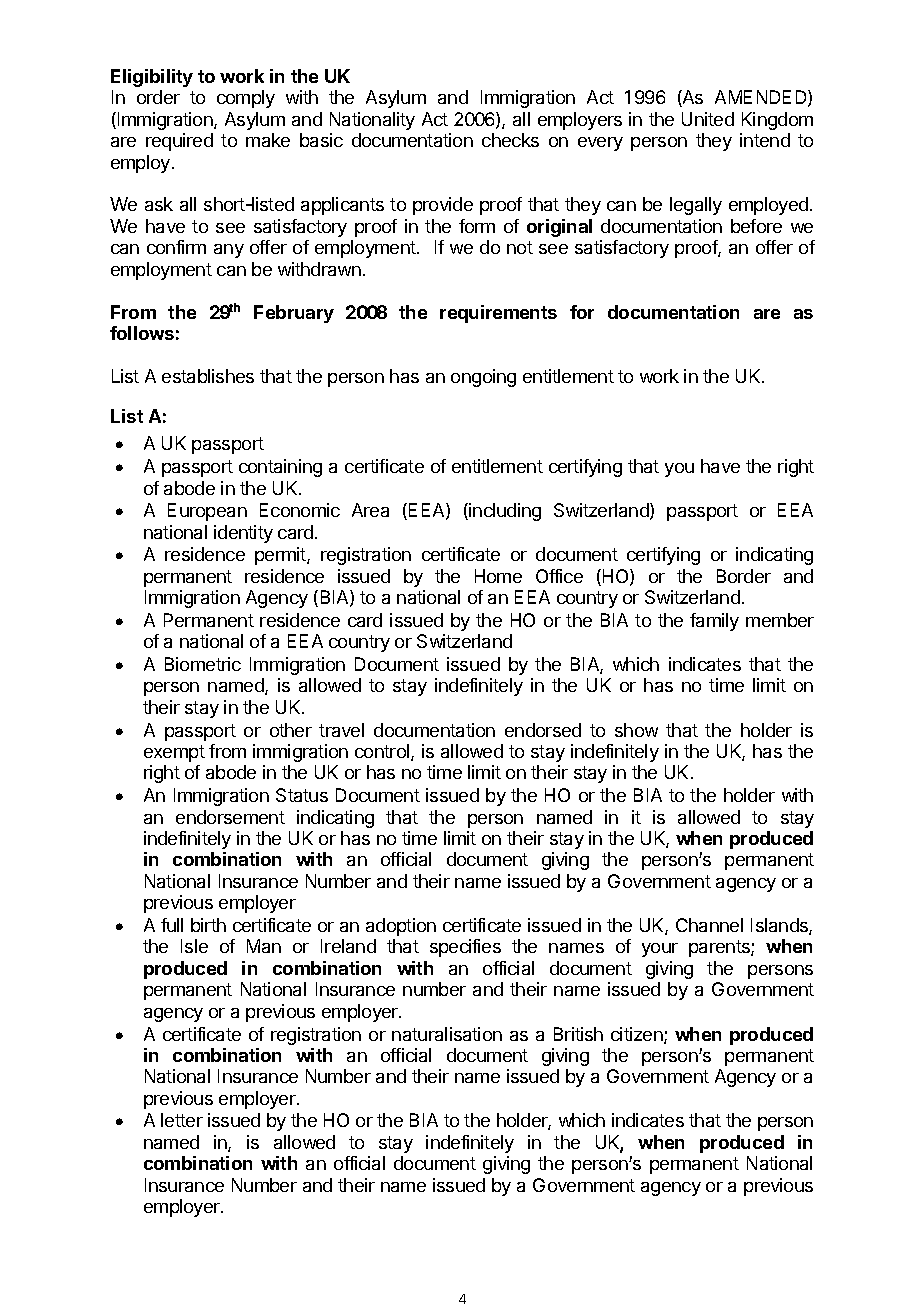  What do you see at coordinates (483, 378) in the screenshot?
I see `ongoing` at bounding box center [483, 378].
